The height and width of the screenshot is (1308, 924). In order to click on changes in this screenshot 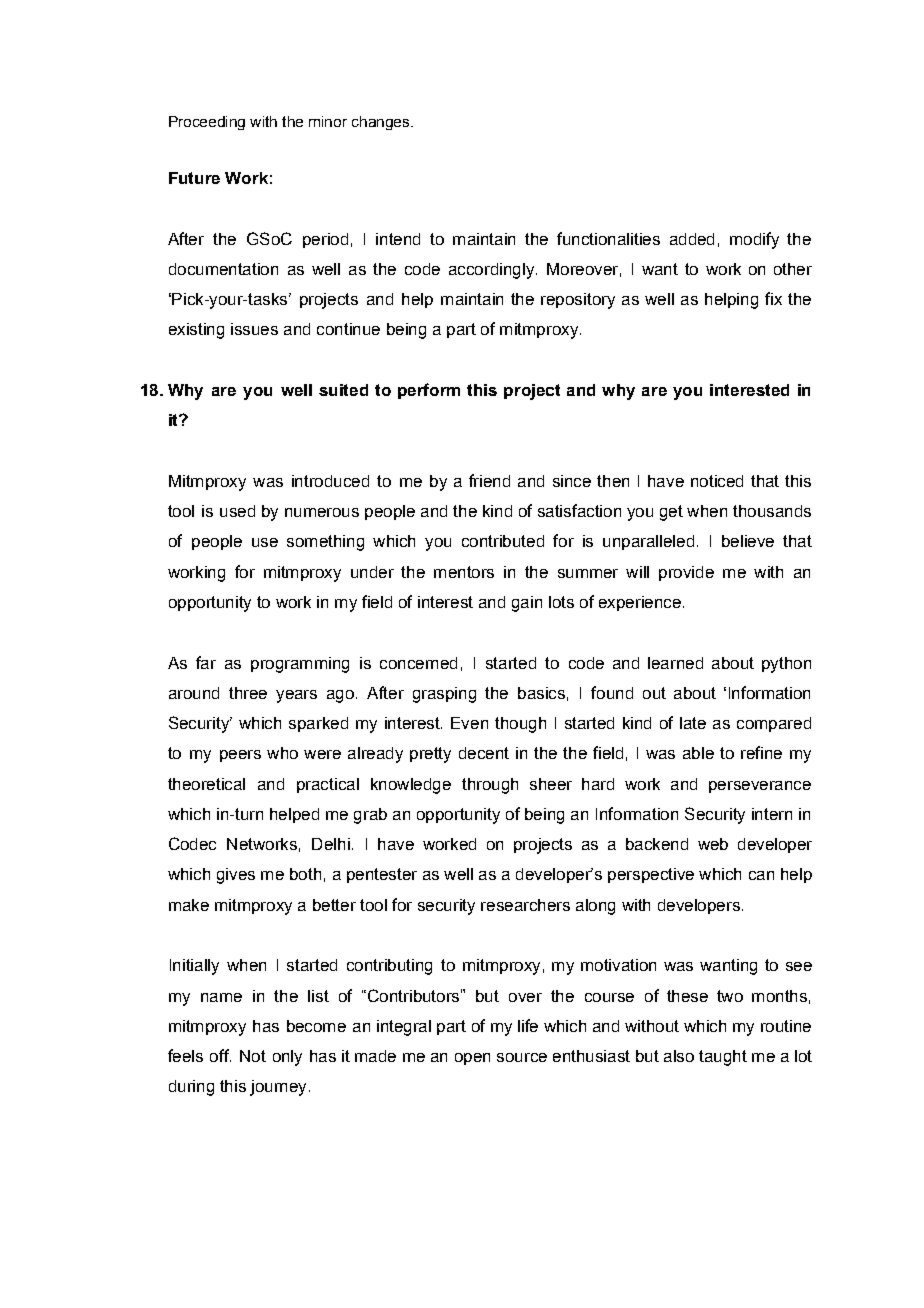, I will do `click(382, 123)`.
